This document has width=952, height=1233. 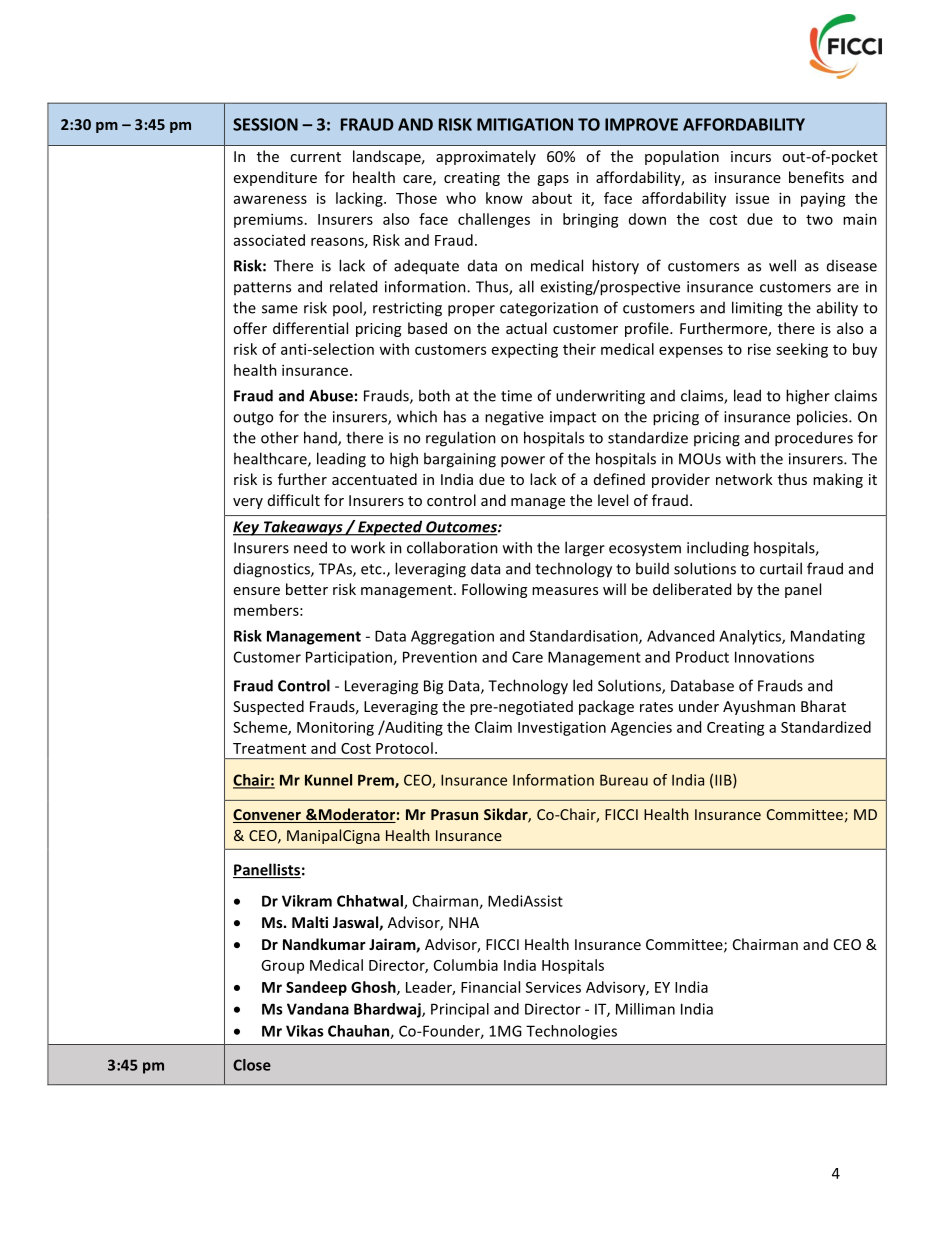 What do you see at coordinates (464, 922) in the document?
I see `NHA` at bounding box center [464, 922].
